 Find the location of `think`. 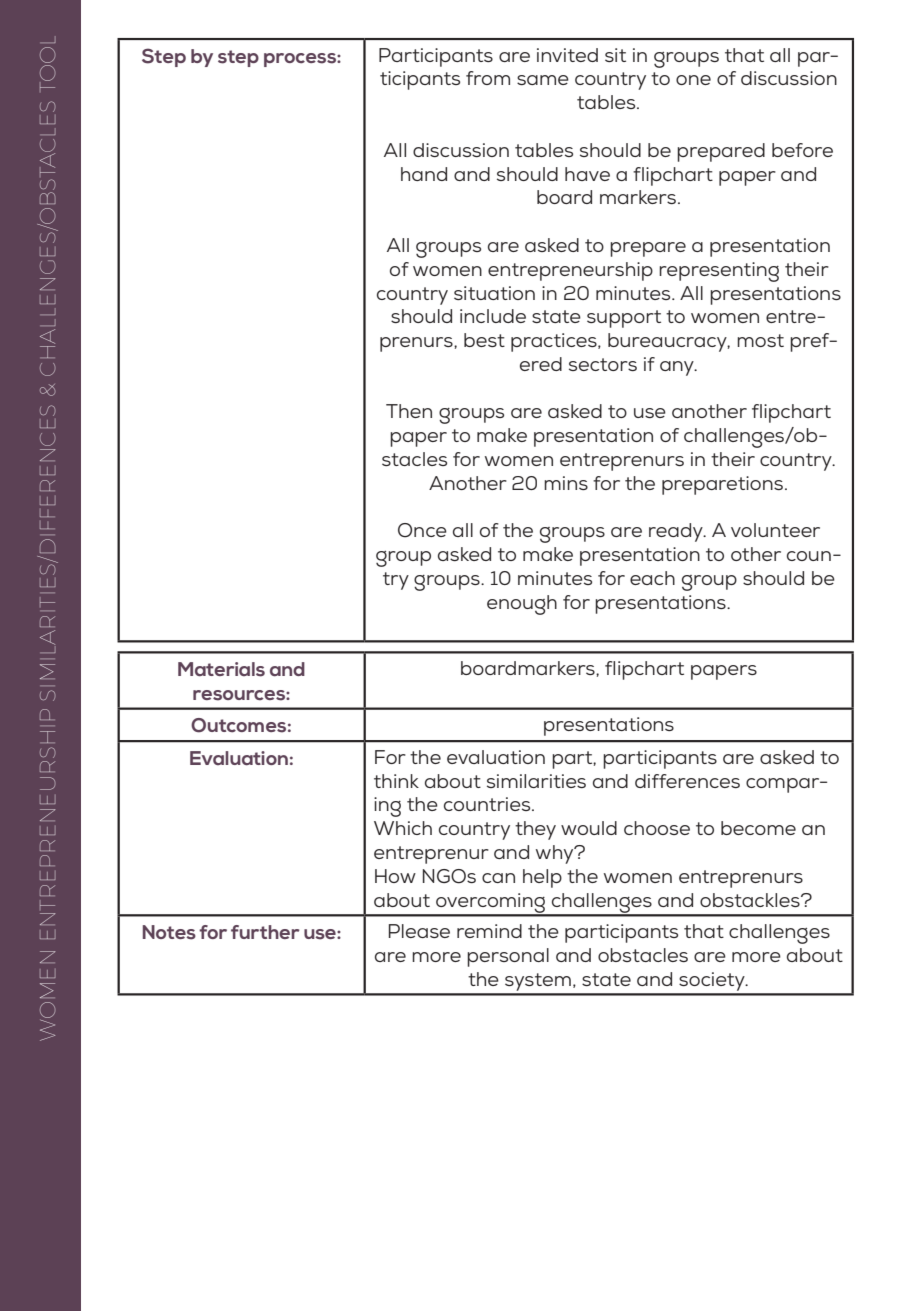

think is located at coordinates (396, 781).
